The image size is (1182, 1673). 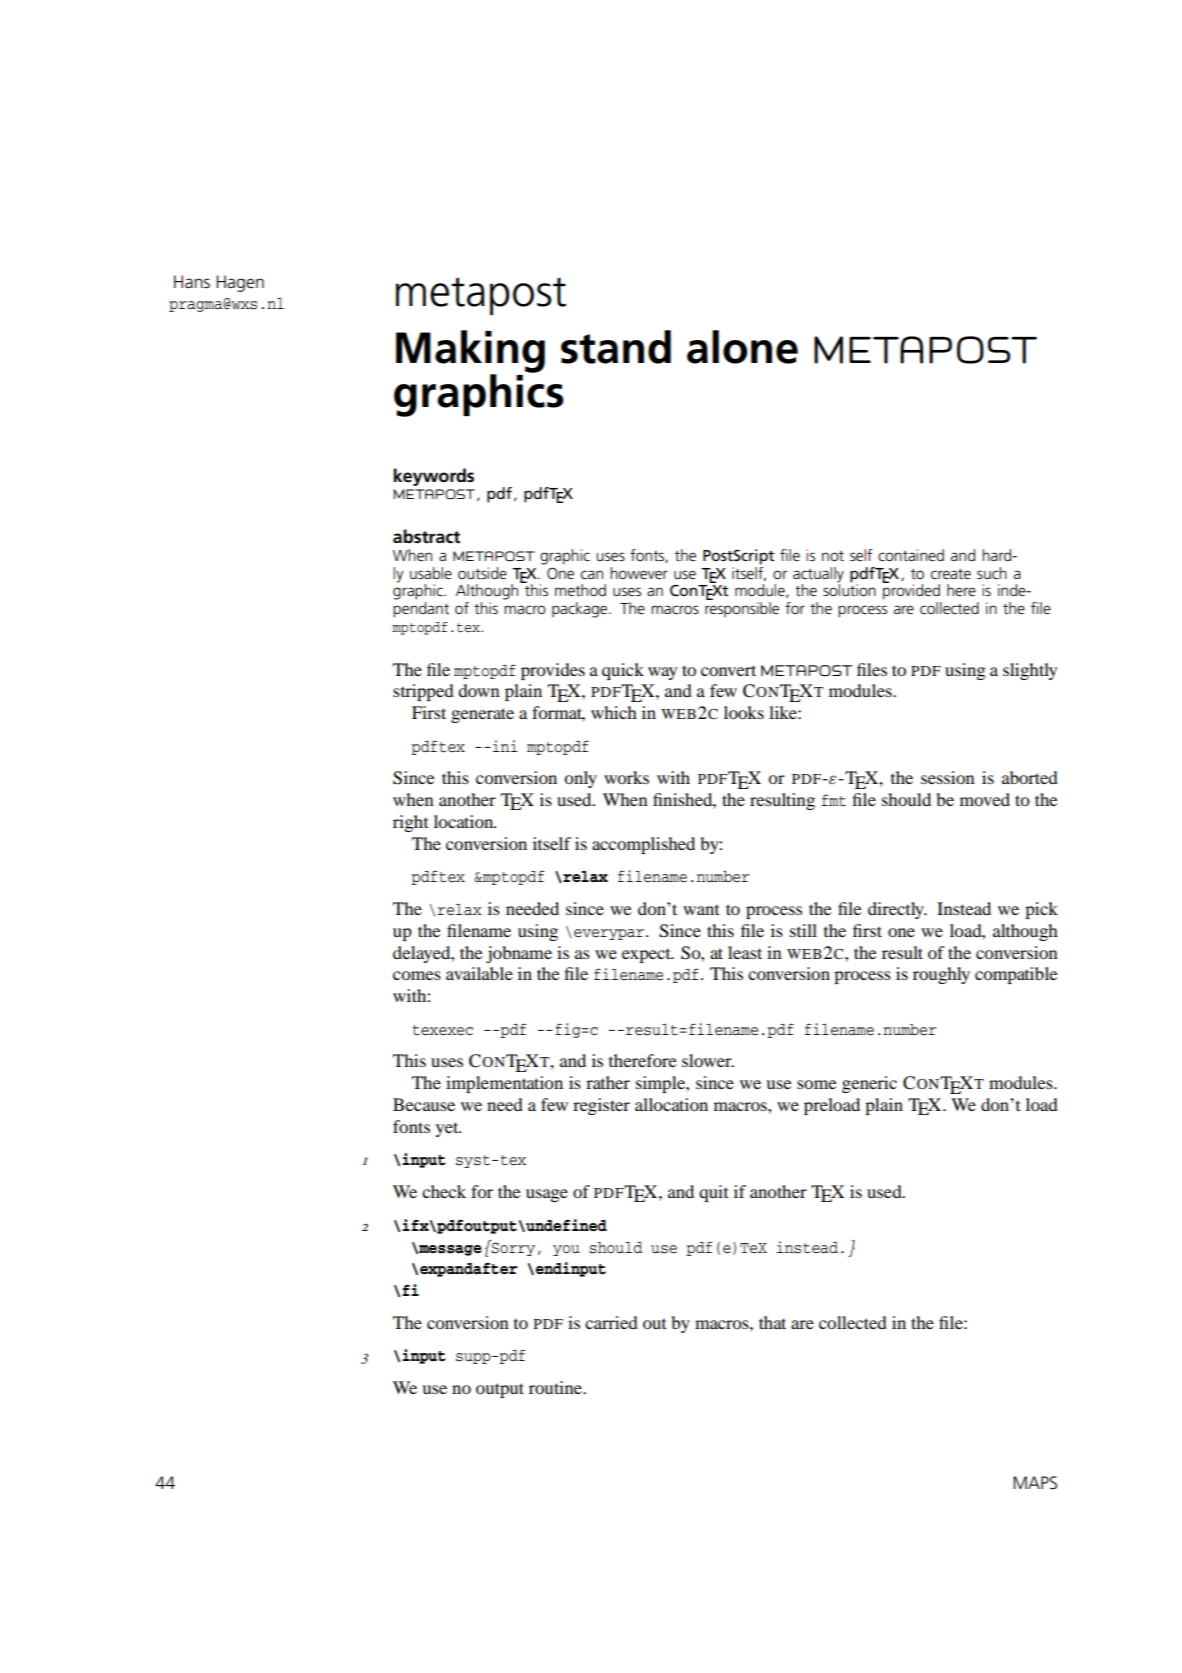 What do you see at coordinates (742, 347) in the screenshot?
I see `alone` at bounding box center [742, 347].
